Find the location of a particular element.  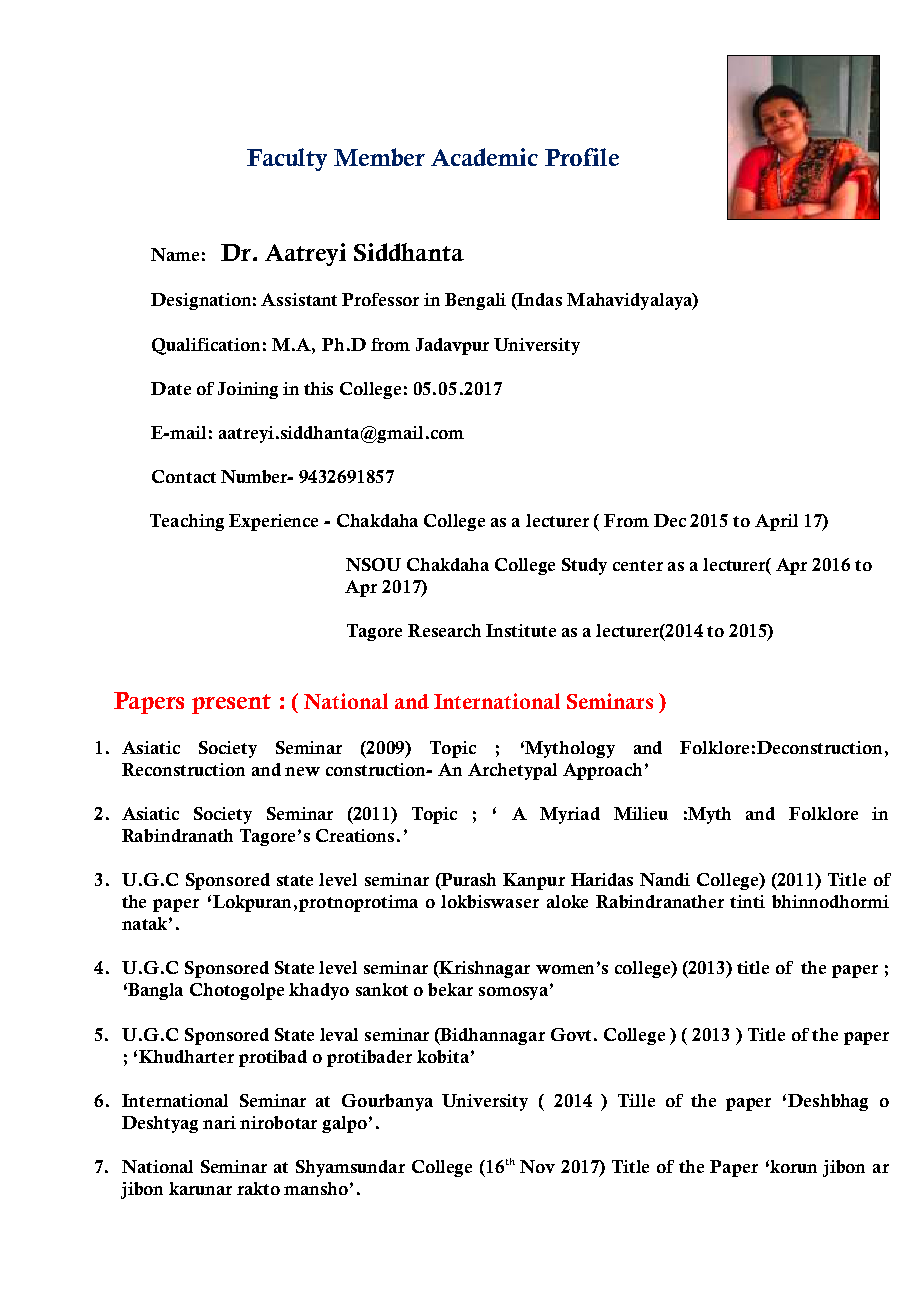

Faculty is located at coordinates (287, 159).
